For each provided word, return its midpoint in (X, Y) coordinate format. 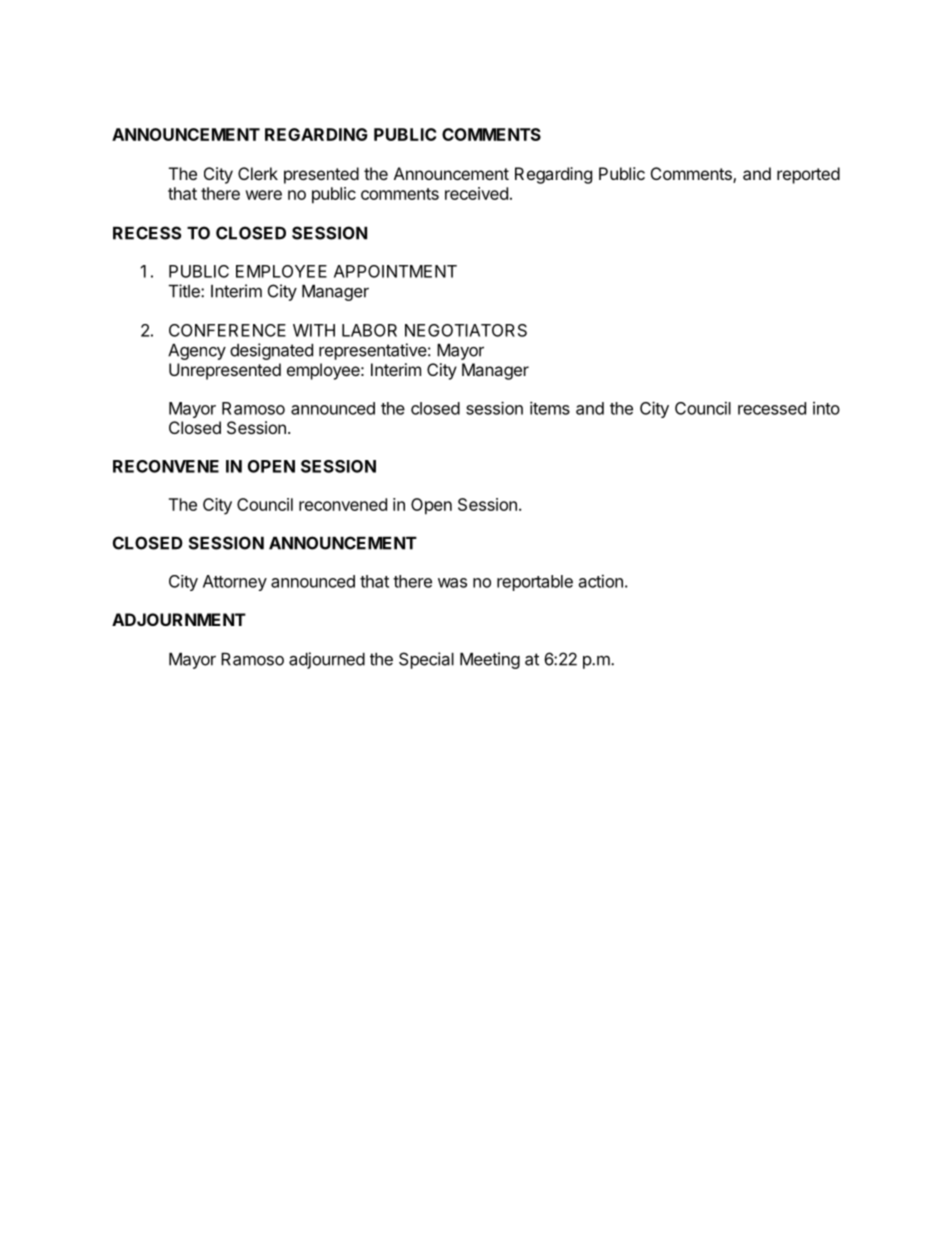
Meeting (490, 660)
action (601, 581)
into (826, 408)
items (550, 408)
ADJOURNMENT (179, 619)
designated (271, 351)
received (476, 193)
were (263, 195)
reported (808, 175)
